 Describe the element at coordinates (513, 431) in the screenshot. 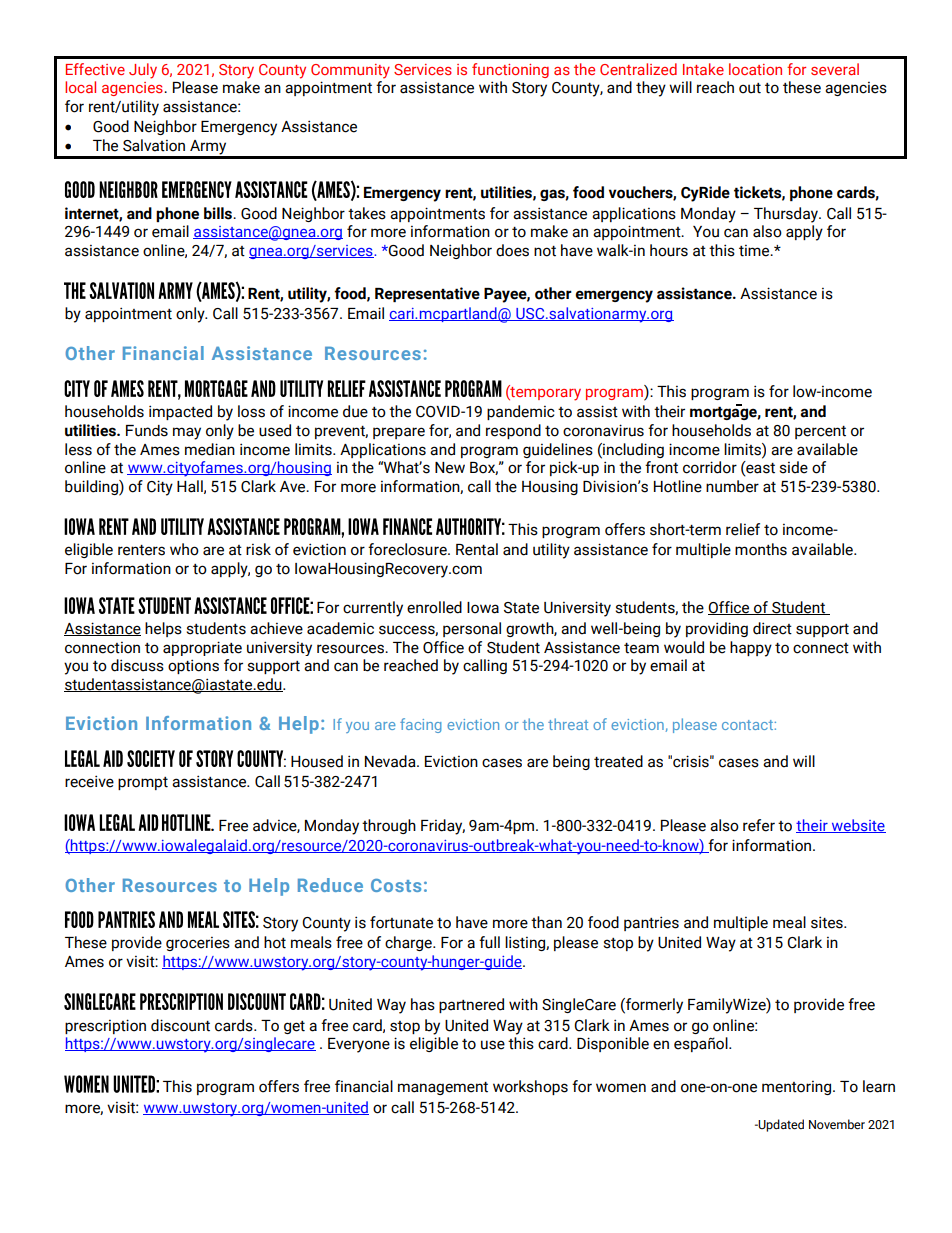

I see `respond` at that location.
